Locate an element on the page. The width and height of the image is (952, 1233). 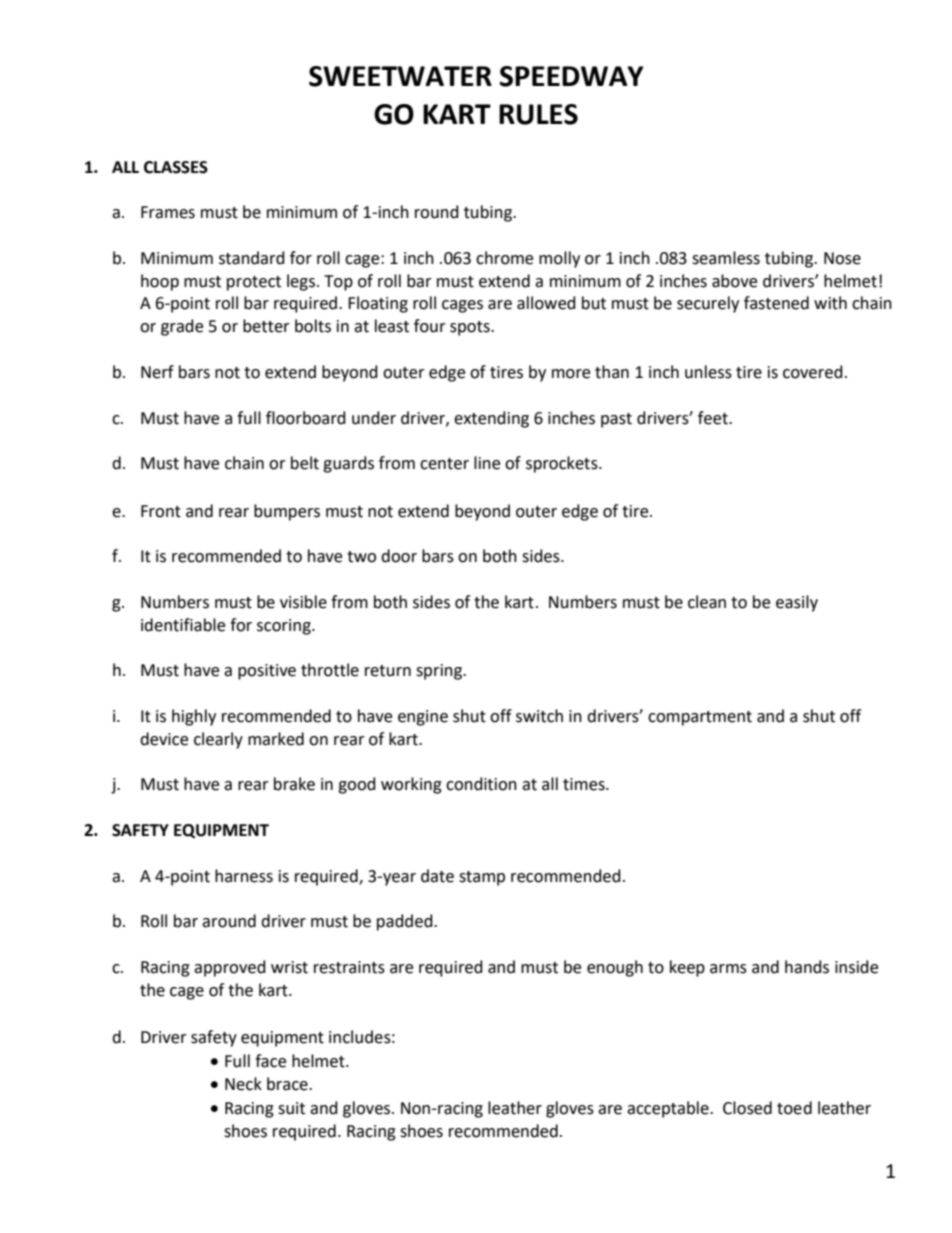
feet is located at coordinates (714, 418).
